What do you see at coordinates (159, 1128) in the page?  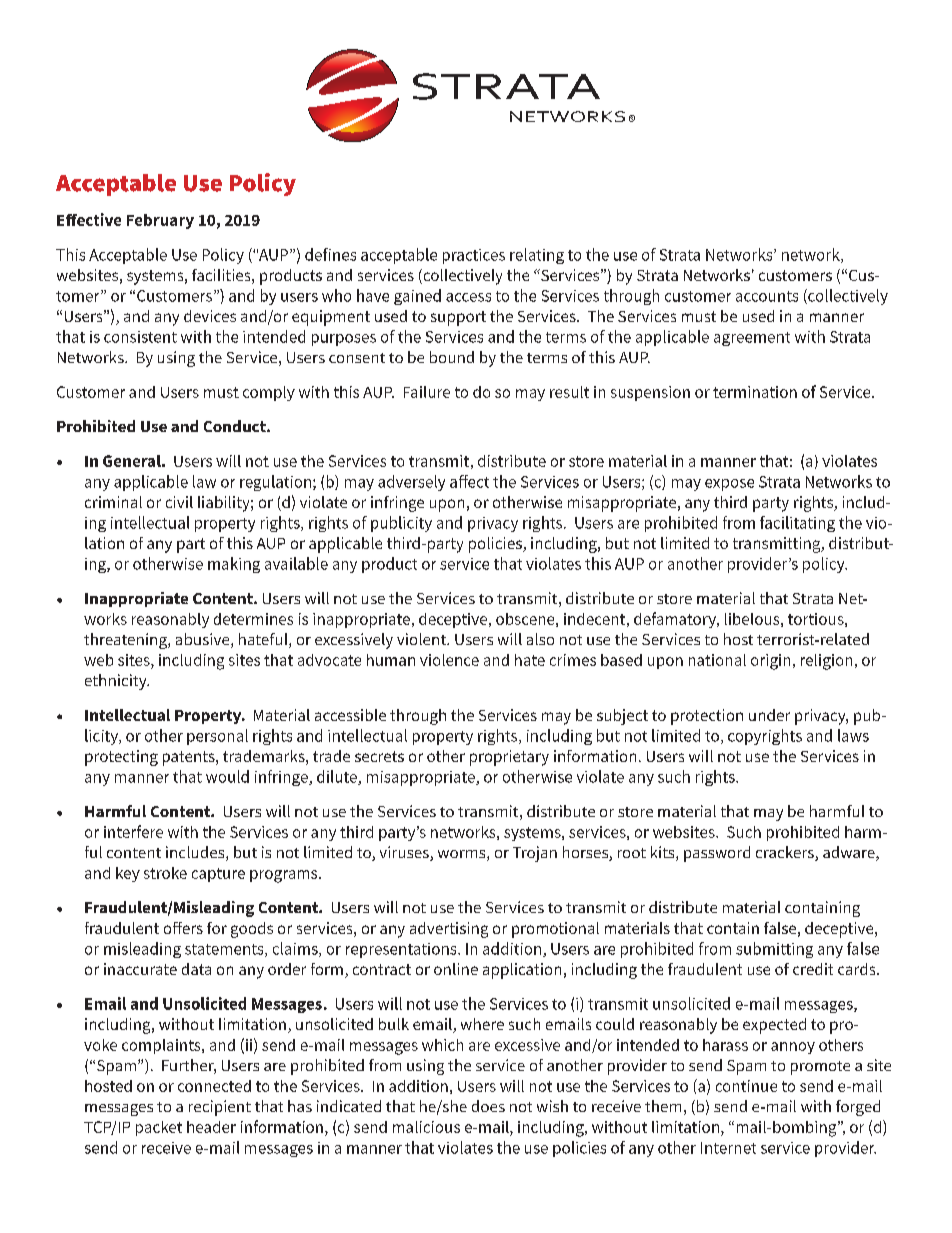 I see `packet` at bounding box center [159, 1128].
